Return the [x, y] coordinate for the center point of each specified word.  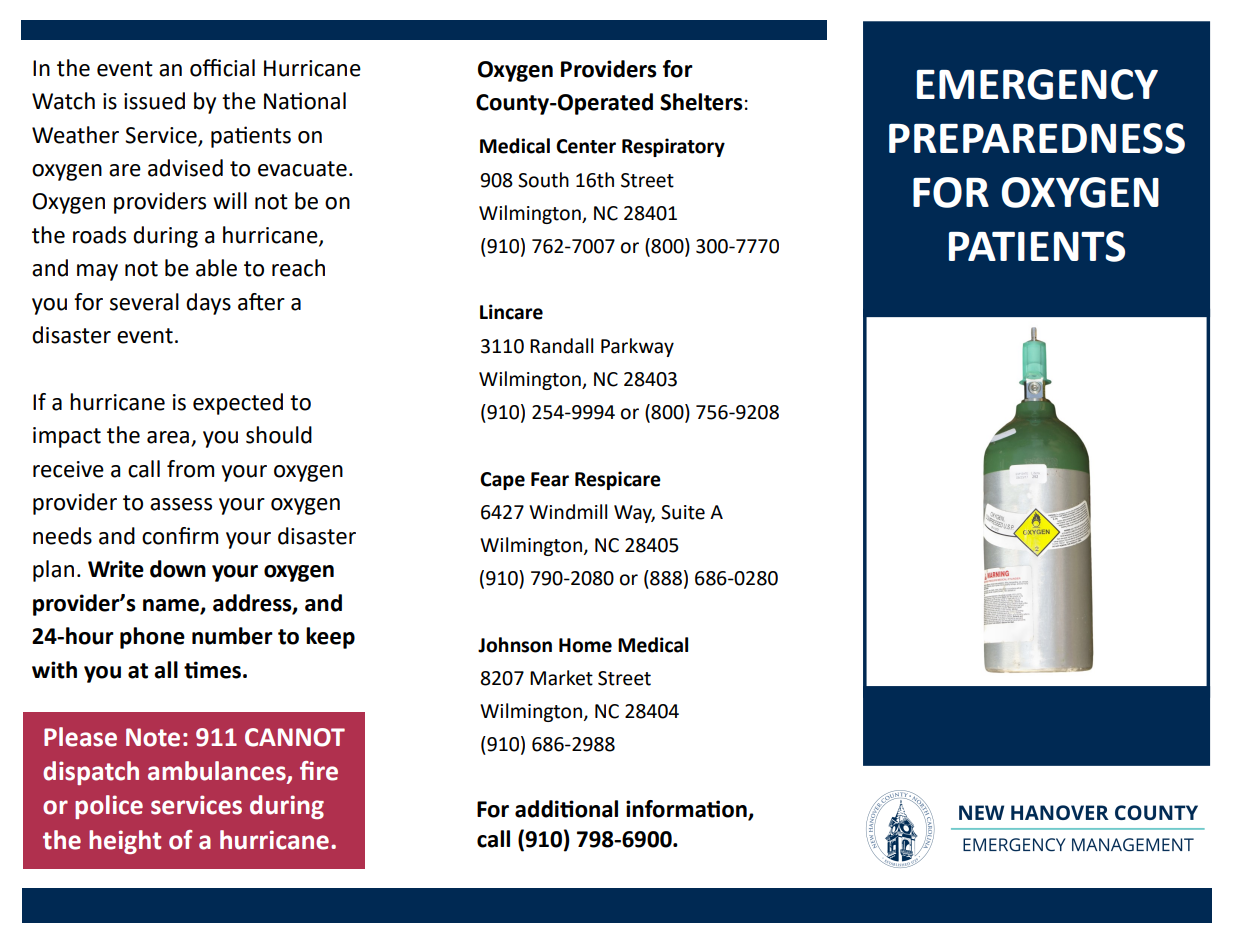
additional [566, 809]
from [190, 469]
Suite [683, 512]
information [687, 810]
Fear [550, 479]
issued [154, 101]
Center [586, 146]
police [109, 807]
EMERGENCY [1037, 84]
